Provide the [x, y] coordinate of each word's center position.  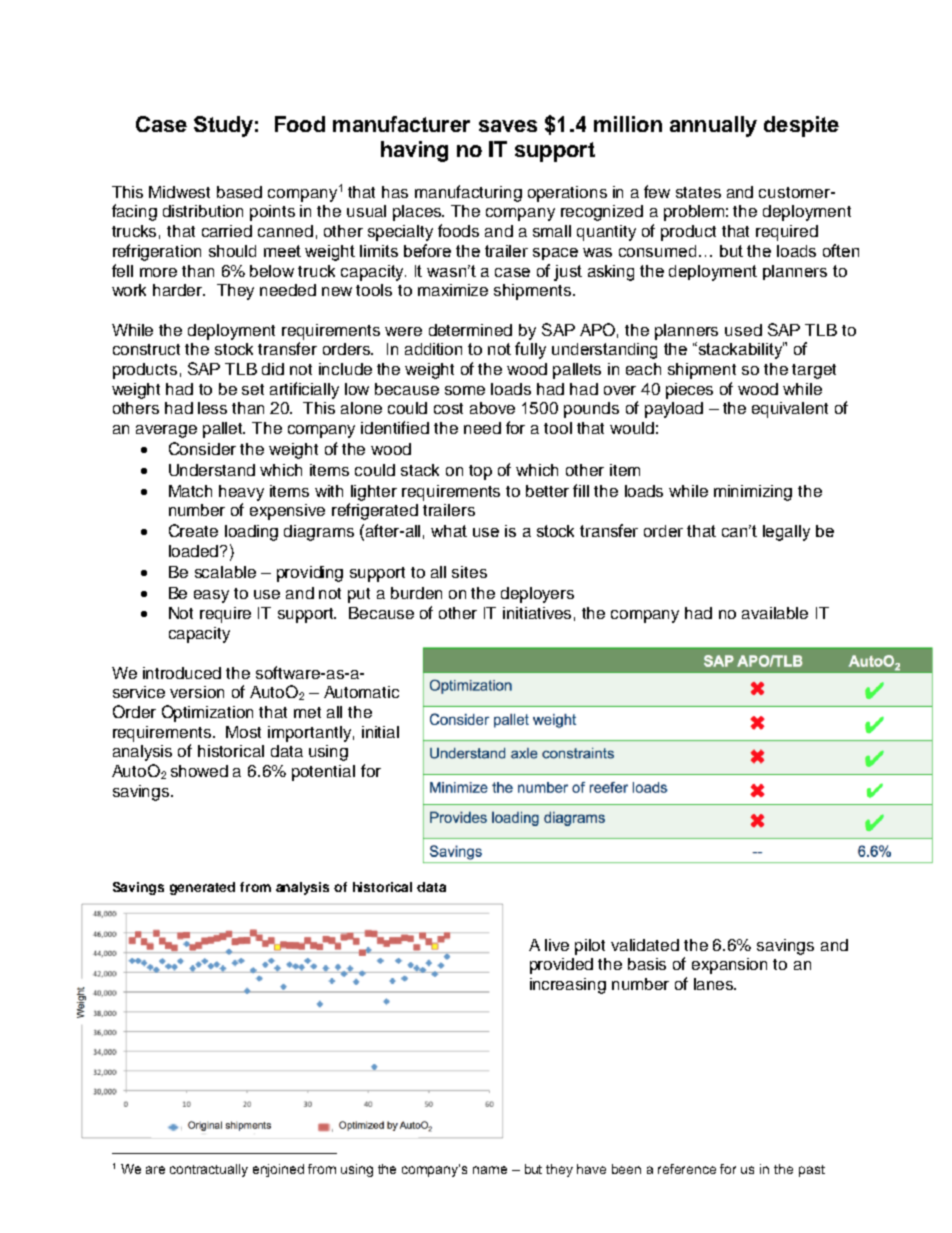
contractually [209, 1170]
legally [786, 533]
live [557, 945]
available [775, 613]
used [743, 330]
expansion [729, 966]
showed [199, 771]
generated [202, 888]
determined [470, 330]
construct [146, 349]
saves [508, 126]
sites [469, 572]
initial [380, 732]
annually [713, 126]
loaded [195, 551]
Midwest [179, 192]
